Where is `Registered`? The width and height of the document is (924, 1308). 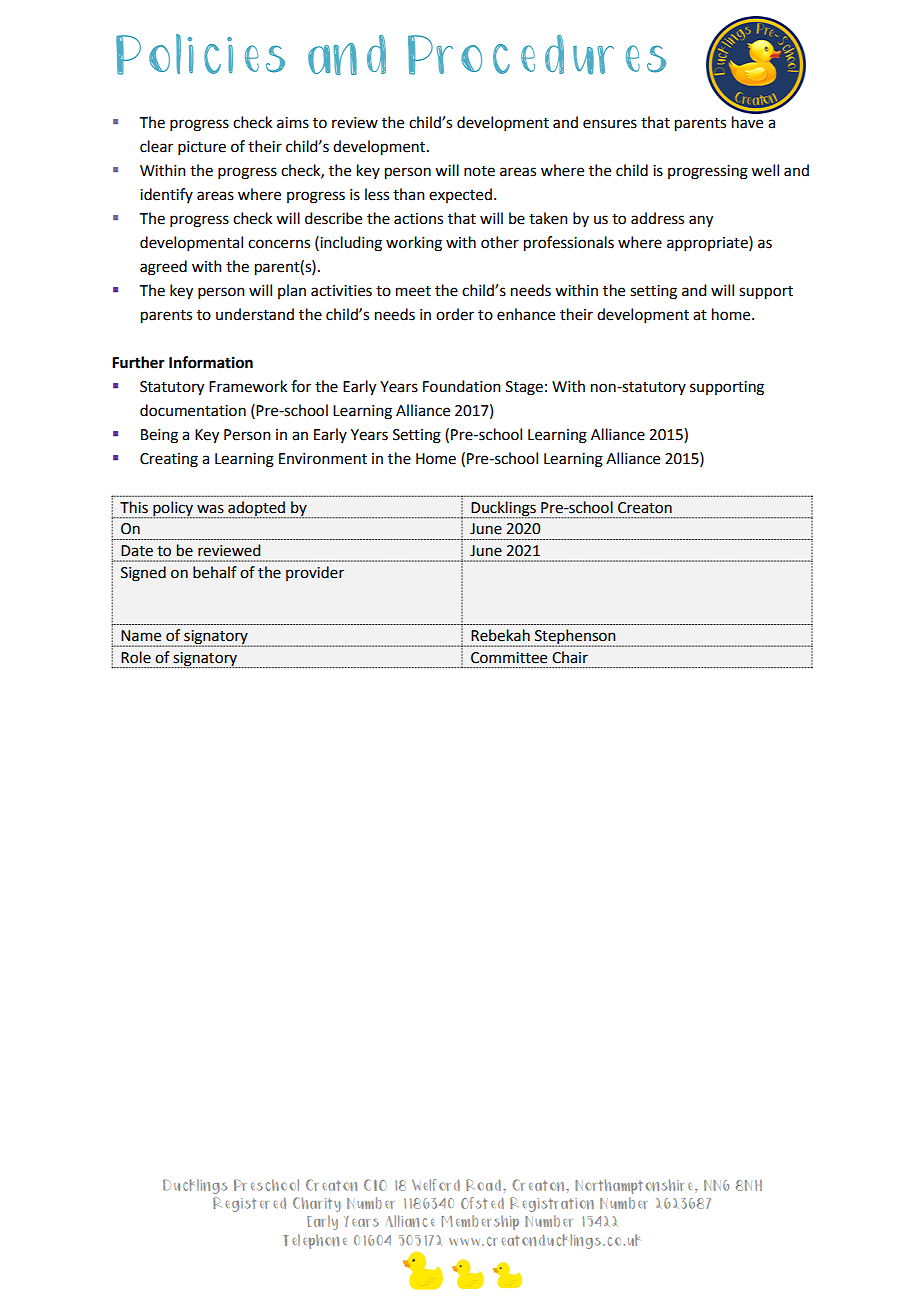 Registered is located at coordinates (249, 1204).
